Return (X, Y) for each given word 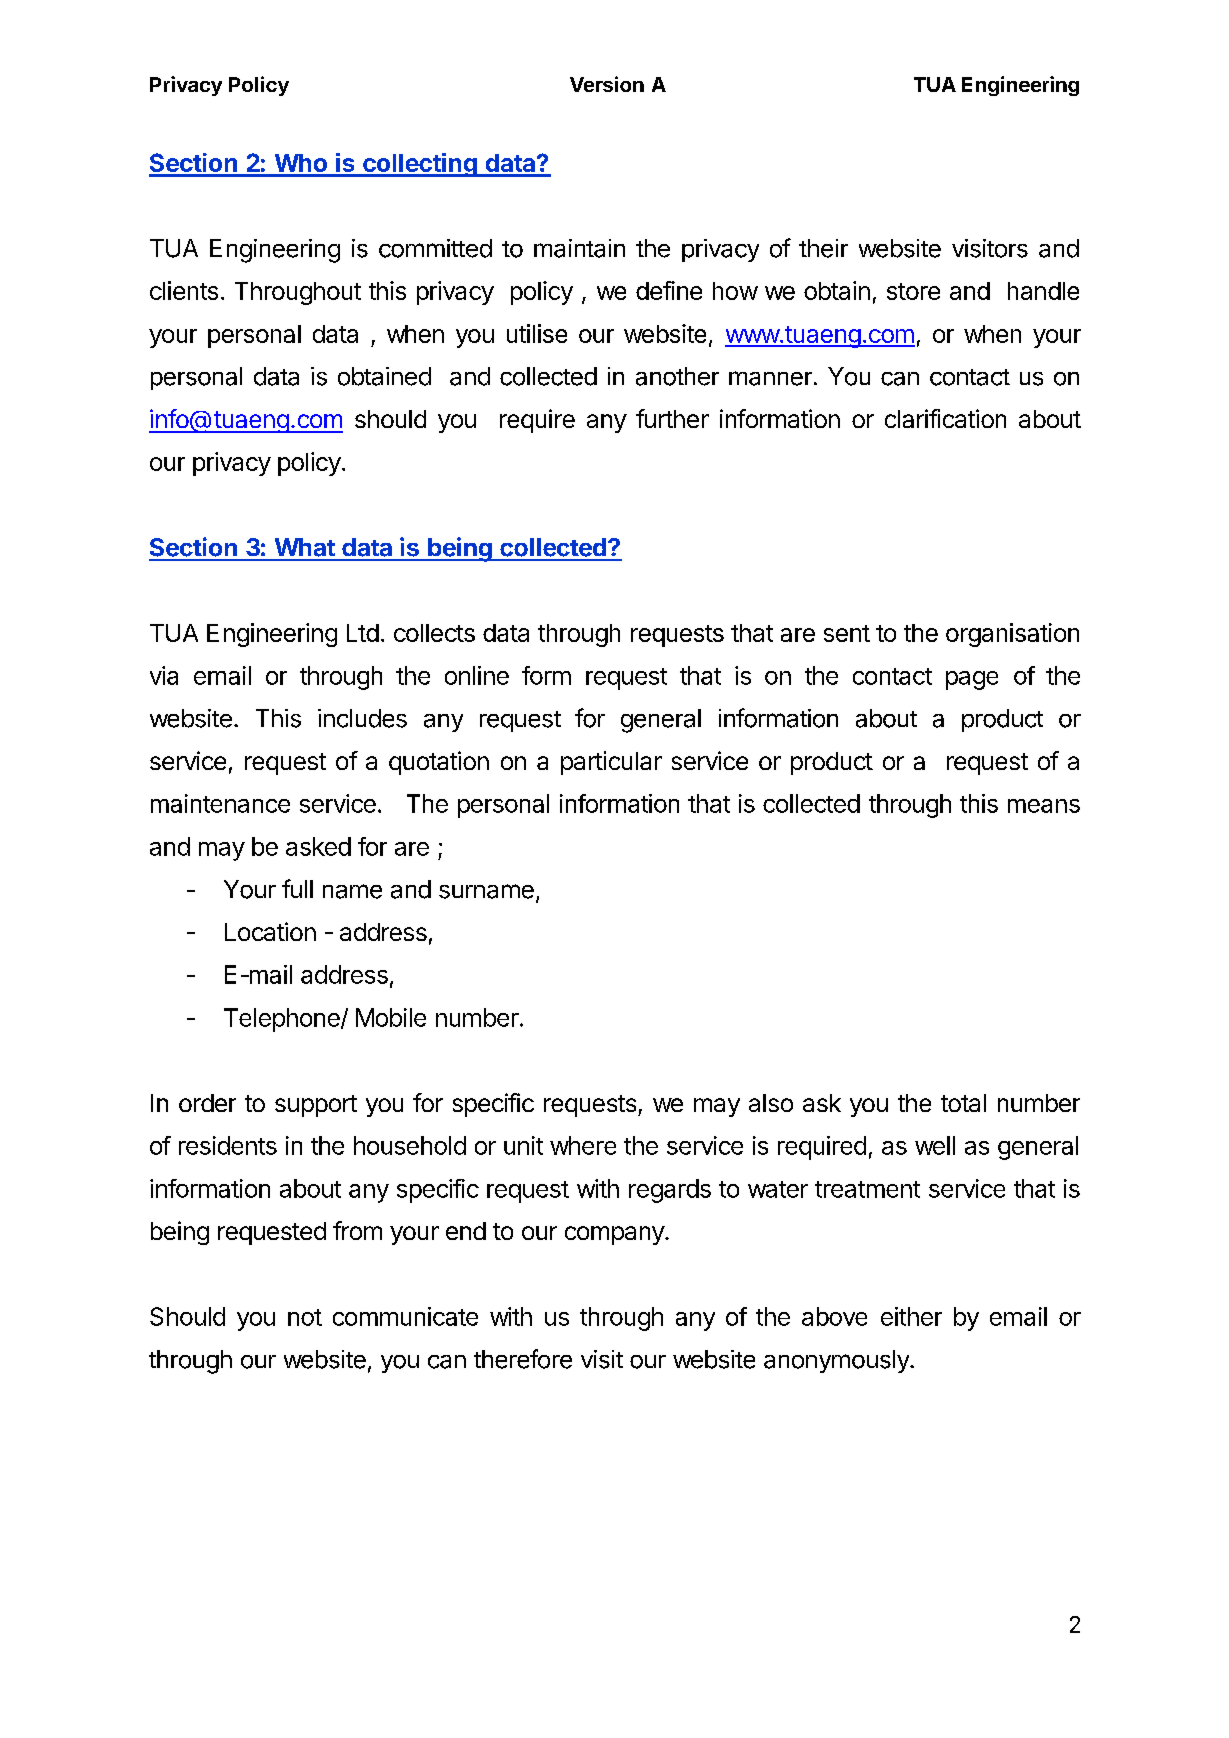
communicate (405, 1316)
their (823, 248)
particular (611, 763)
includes (362, 718)
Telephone (283, 1020)
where (583, 1145)
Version (607, 84)
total (963, 1103)
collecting (420, 165)
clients (184, 290)
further (672, 418)
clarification (945, 418)
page (972, 680)
